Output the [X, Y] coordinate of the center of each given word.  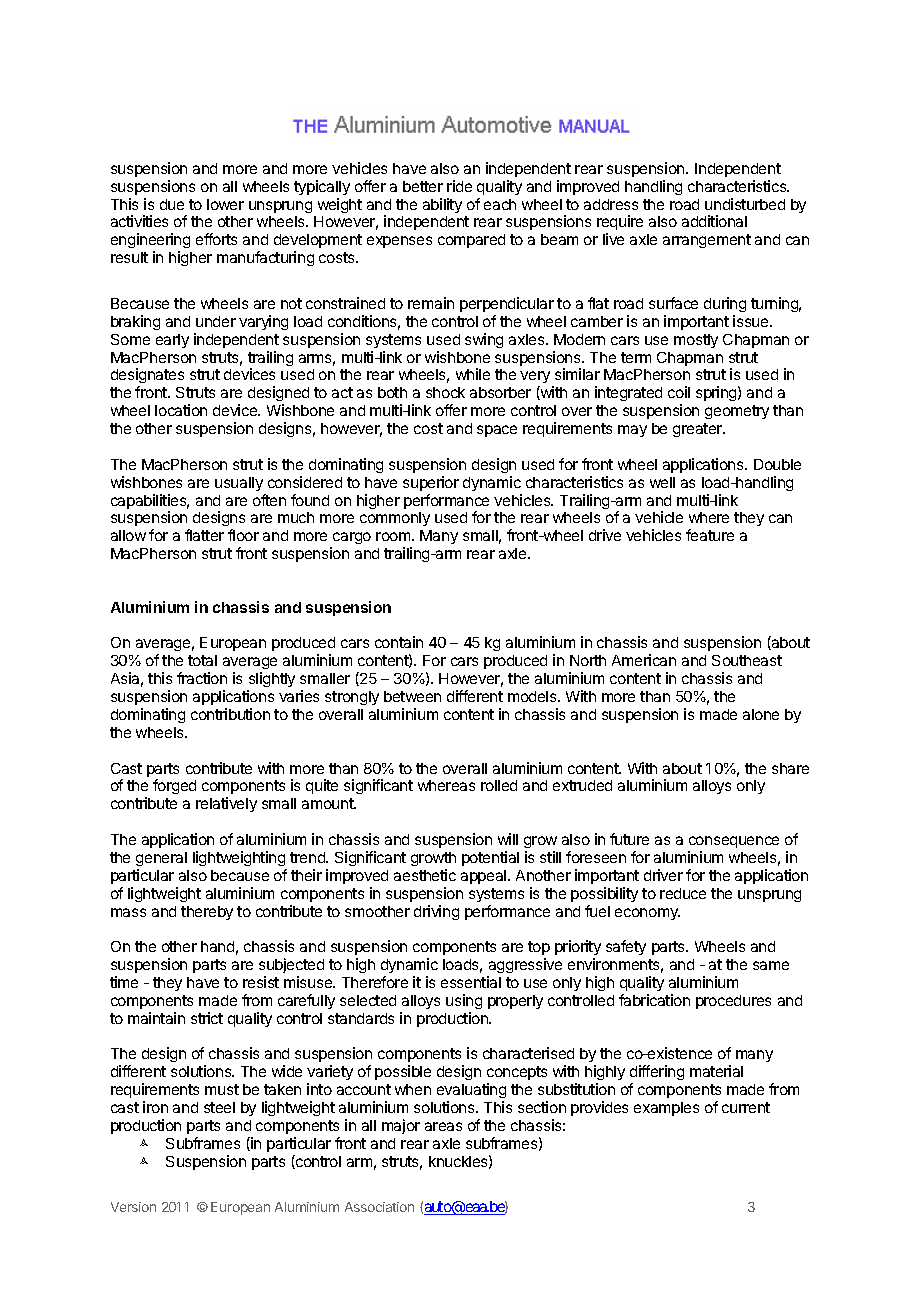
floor [243, 535]
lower [225, 204]
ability [442, 205]
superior [431, 483]
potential [490, 858]
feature [710, 535]
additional [714, 221]
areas [443, 1126]
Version [133, 1207]
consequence [734, 842]
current [746, 1107]
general [161, 859]
